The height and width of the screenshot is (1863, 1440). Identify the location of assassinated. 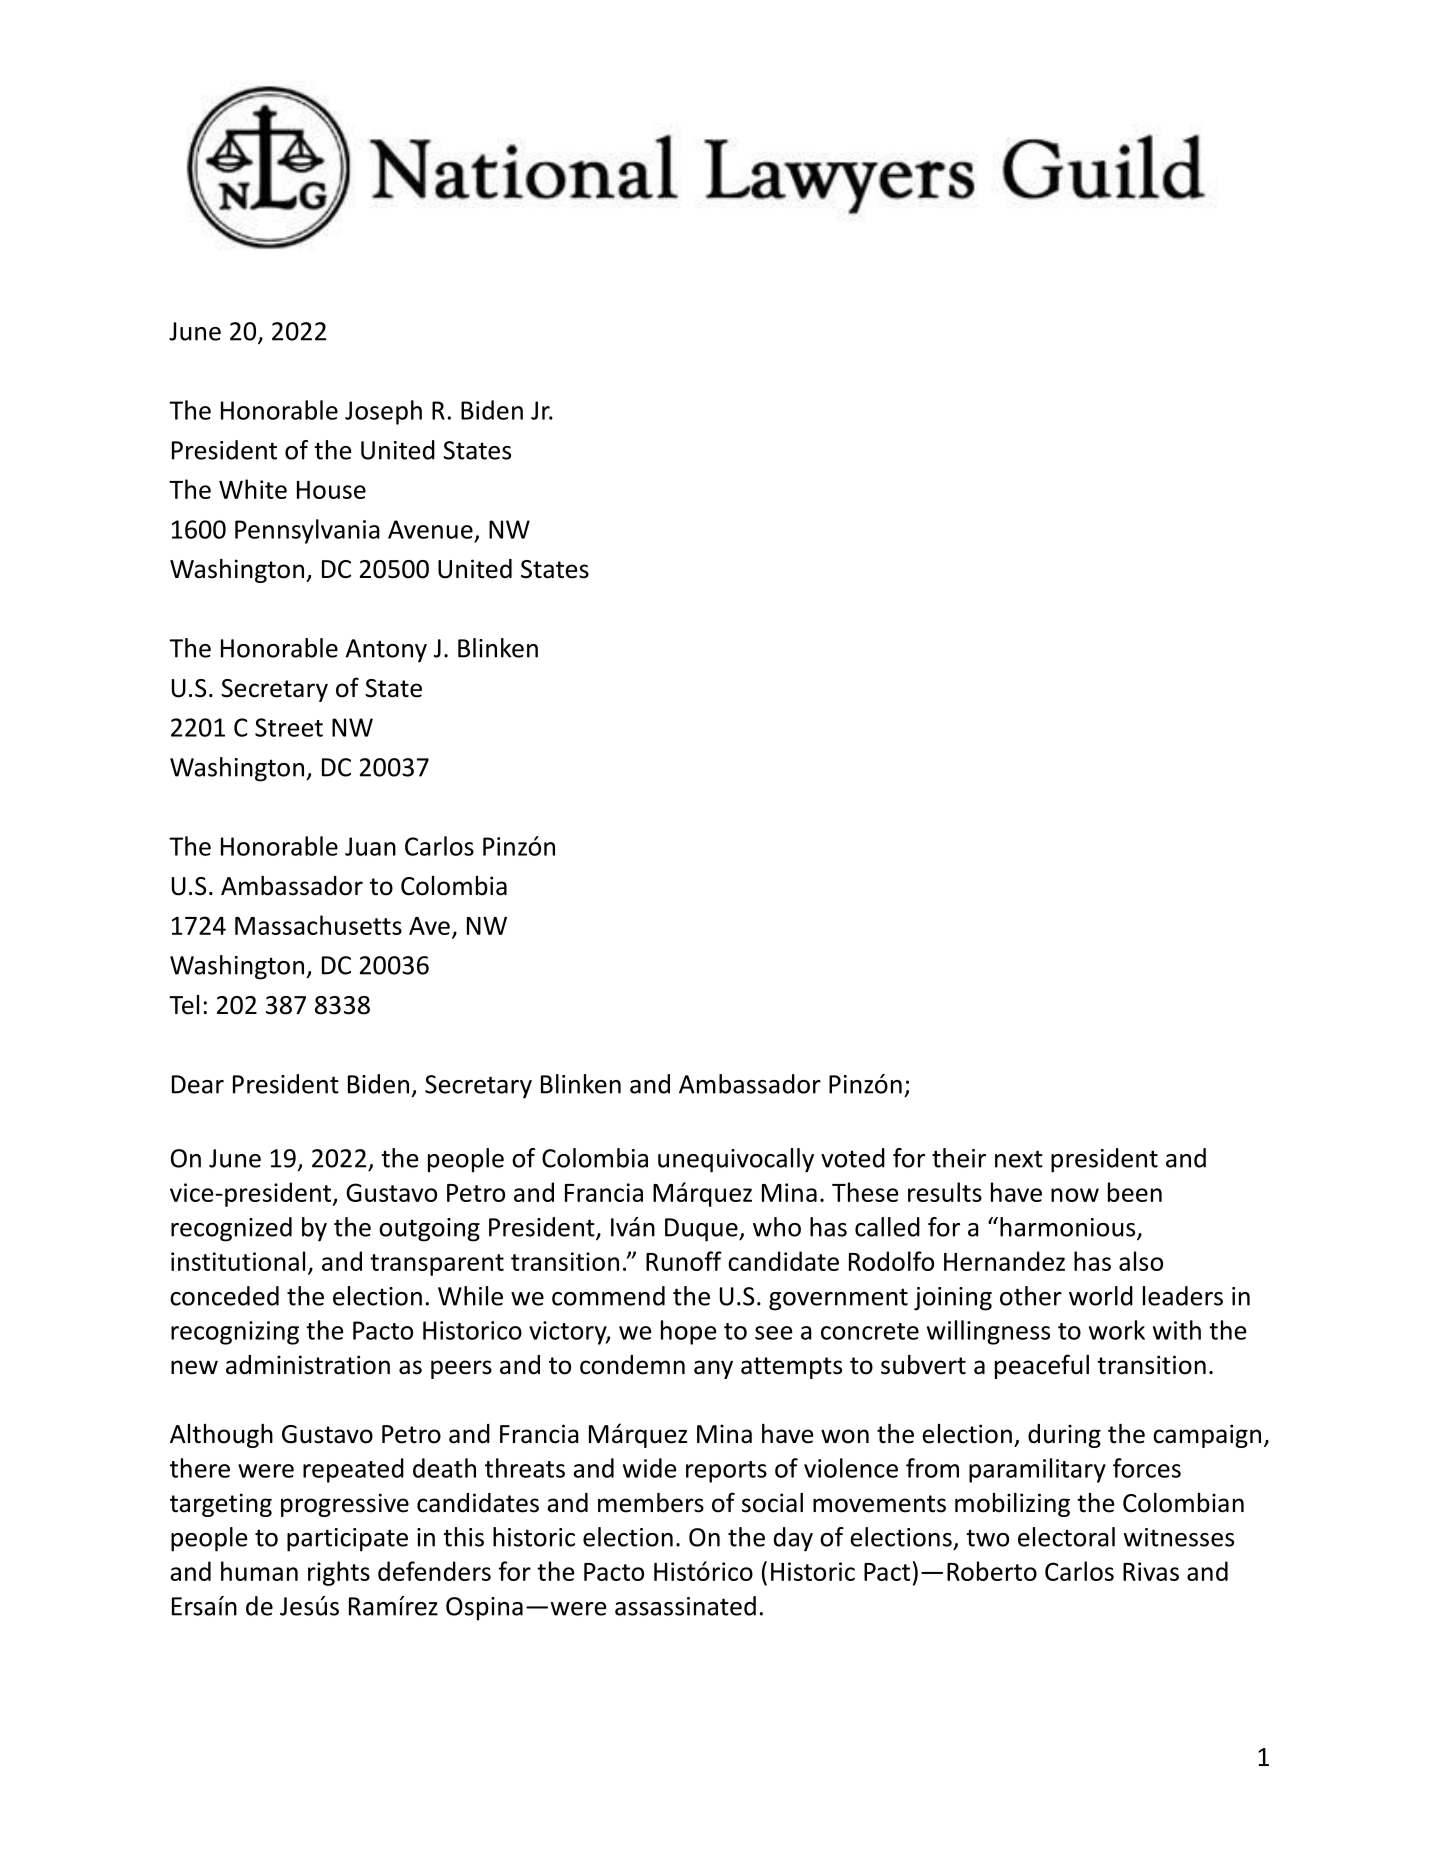
(685, 1606).
